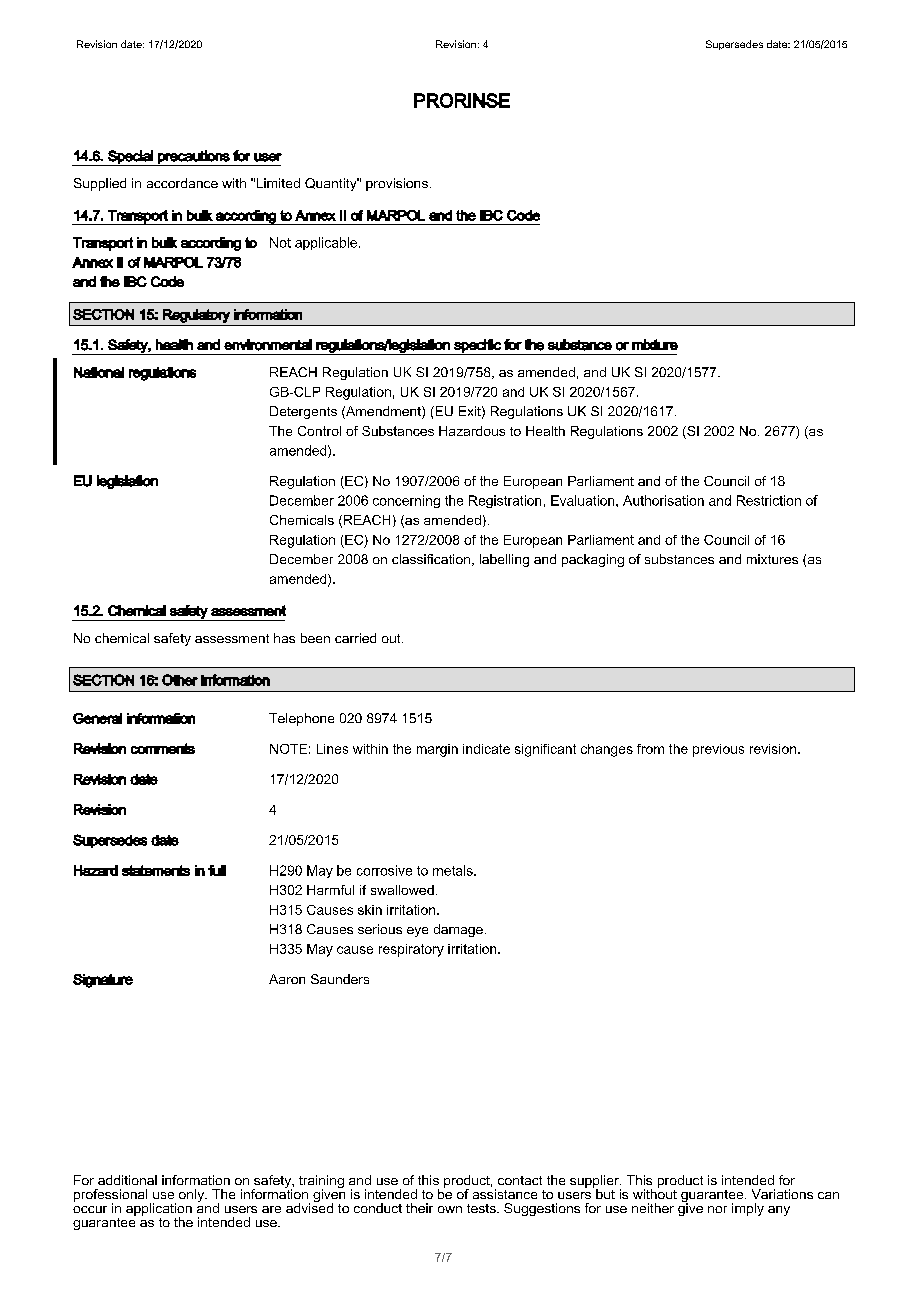 The width and height of the document is (924, 1308). What do you see at coordinates (193, 1195) in the document?
I see `only` at bounding box center [193, 1195].
